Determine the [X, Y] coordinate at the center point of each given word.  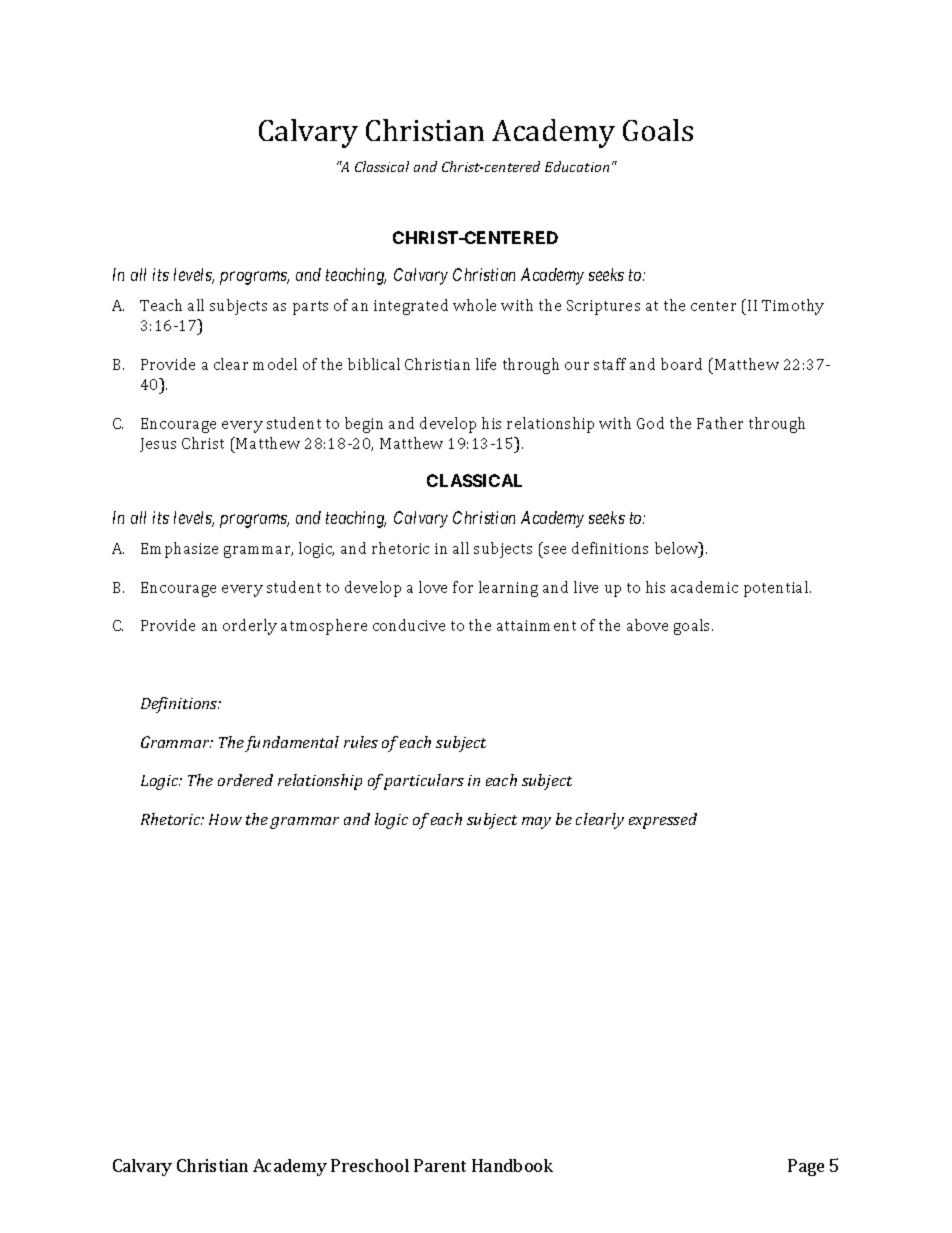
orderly [250, 627]
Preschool [370, 1165]
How [225, 819]
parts [310, 308]
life [486, 364]
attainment [536, 625]
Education [577, 166]
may [536, 823]
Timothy [793, 307]
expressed [663, 821]
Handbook [512, 1165]
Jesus [158, 445]
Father [720, 423]
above [647, 625]
